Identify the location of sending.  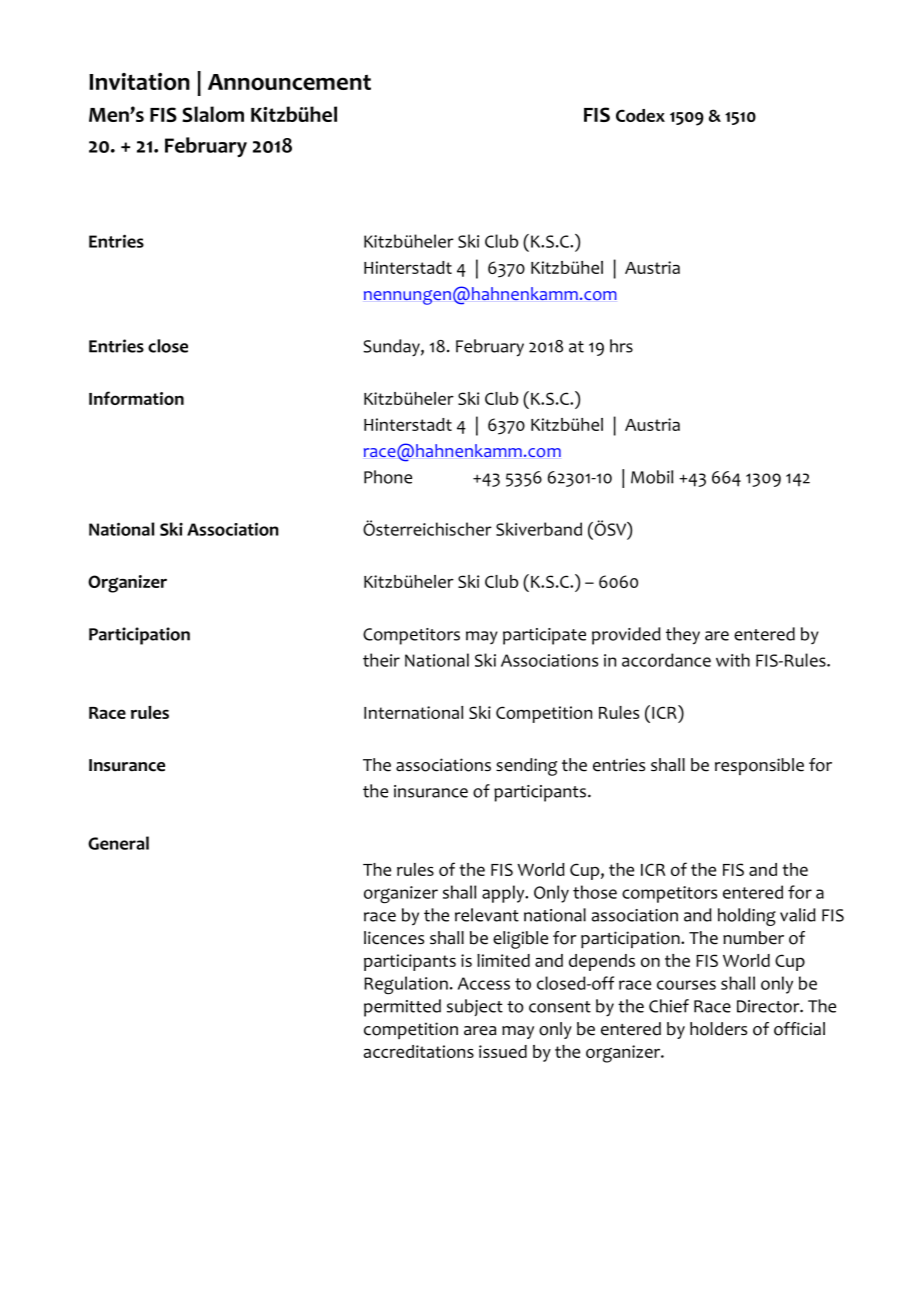
(526, 767).
